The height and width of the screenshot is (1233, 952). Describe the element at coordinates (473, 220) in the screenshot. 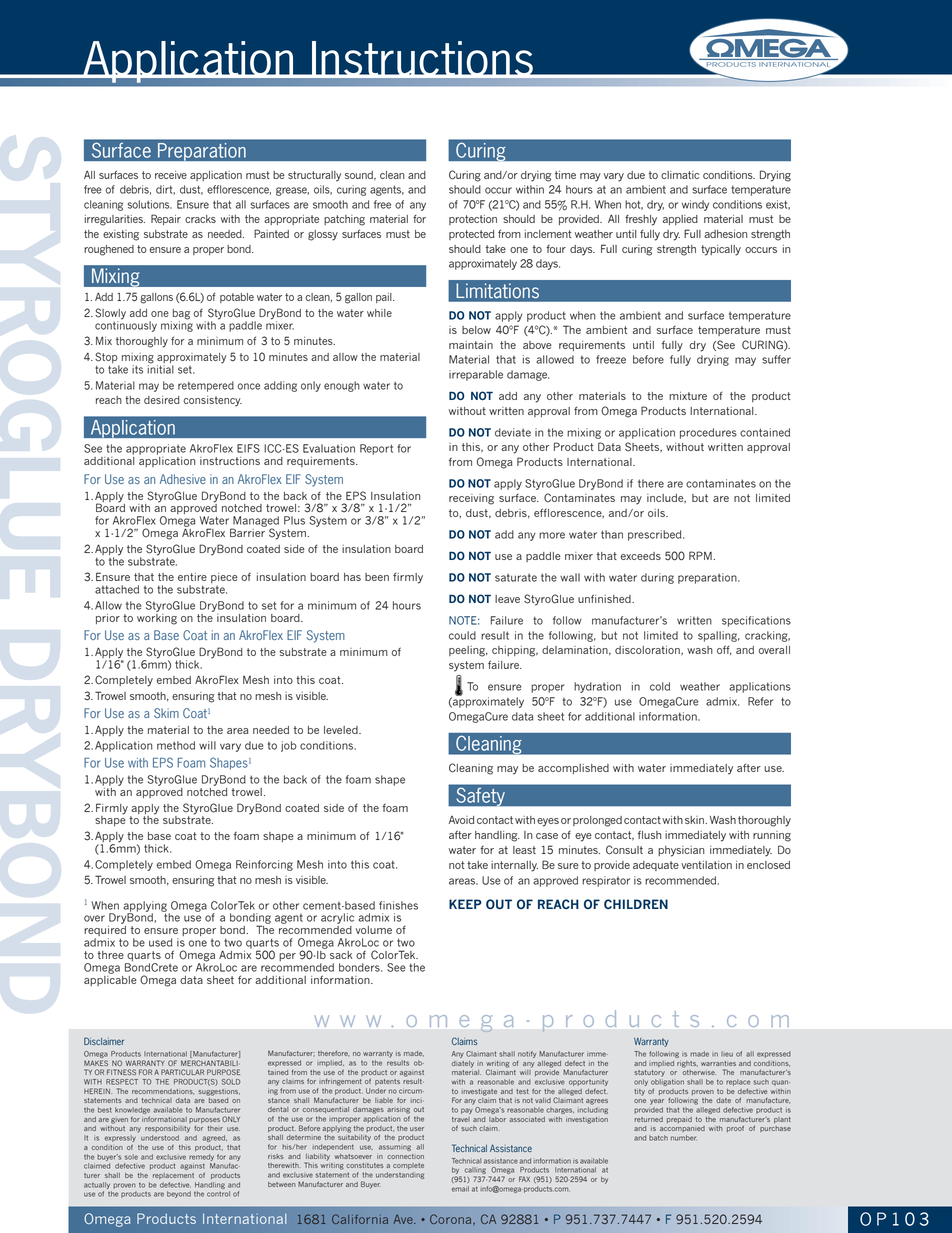

I see `protection` at that location.
